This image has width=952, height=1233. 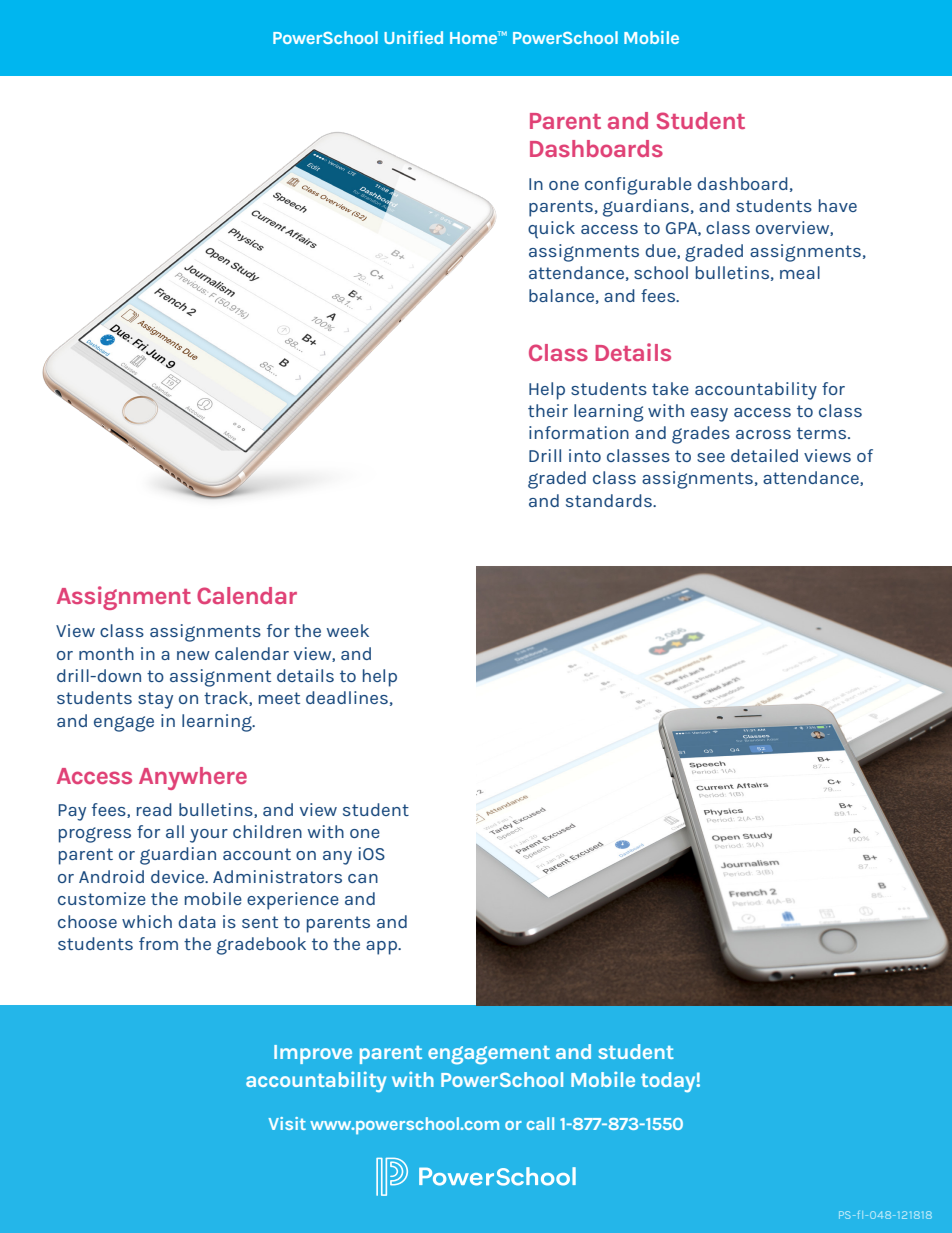 What do you see at coordinates (638, 186) in the image?
I see `configurable` at bounding box center [638, 186].
